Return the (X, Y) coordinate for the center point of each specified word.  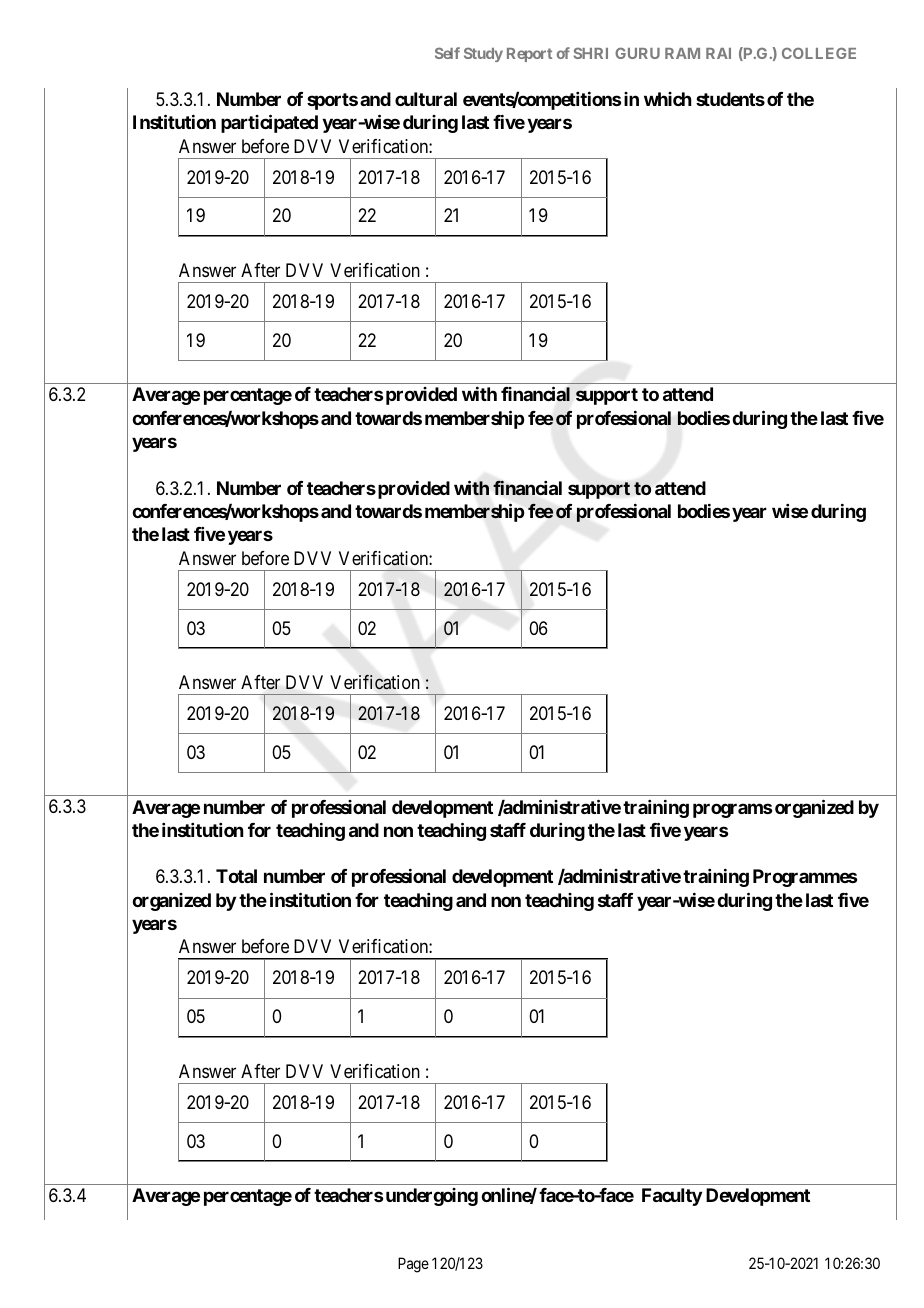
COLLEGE (819, 53)
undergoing (432, 1197)
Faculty (672, 1197)
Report (529, 55)
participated (269, 123)
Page (413, 1265)
